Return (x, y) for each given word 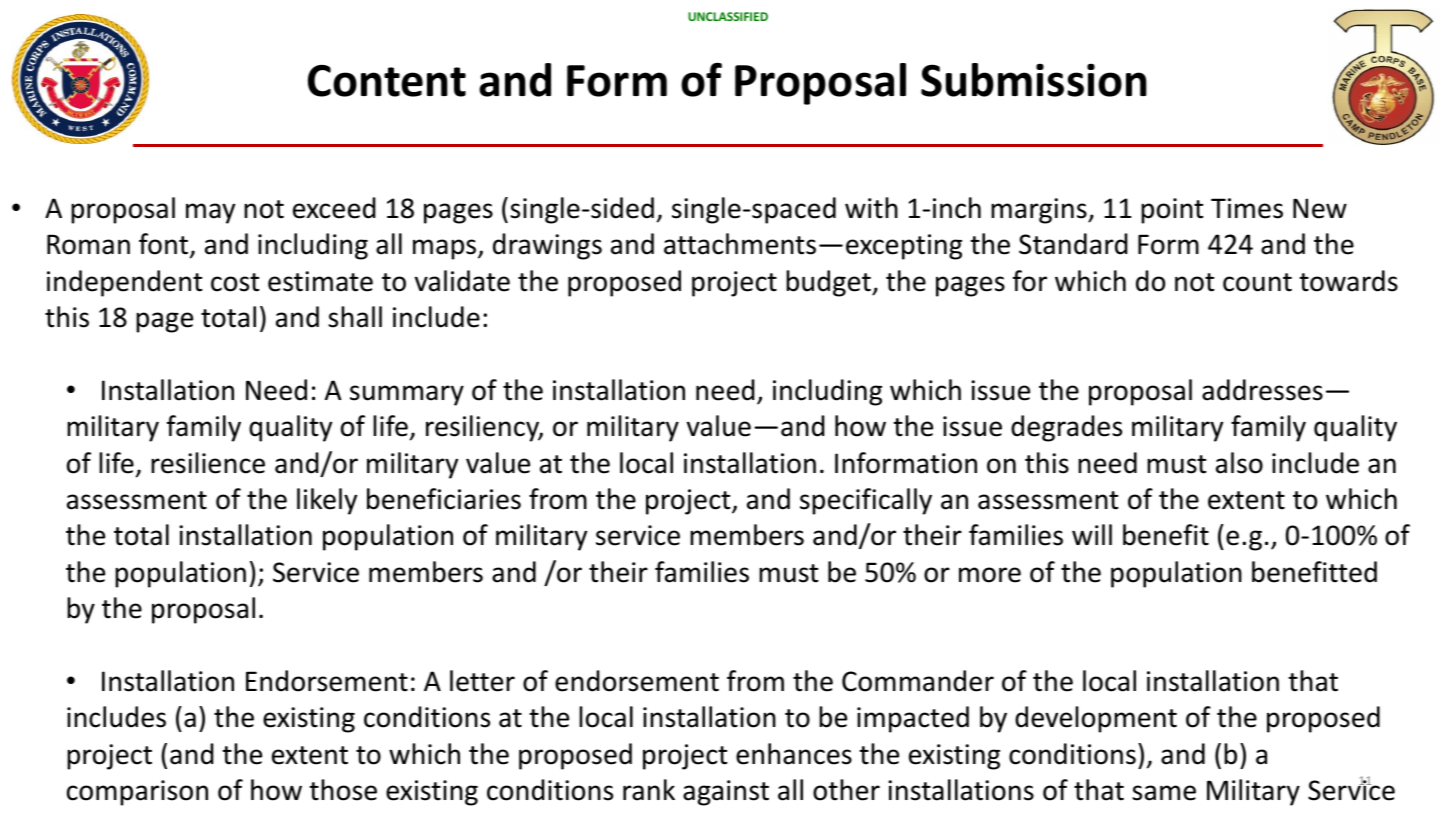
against (726, 793)
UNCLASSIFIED (728, 16)
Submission (1034, 80)
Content (387, 81)
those (343, 790)
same (1164, 793)
